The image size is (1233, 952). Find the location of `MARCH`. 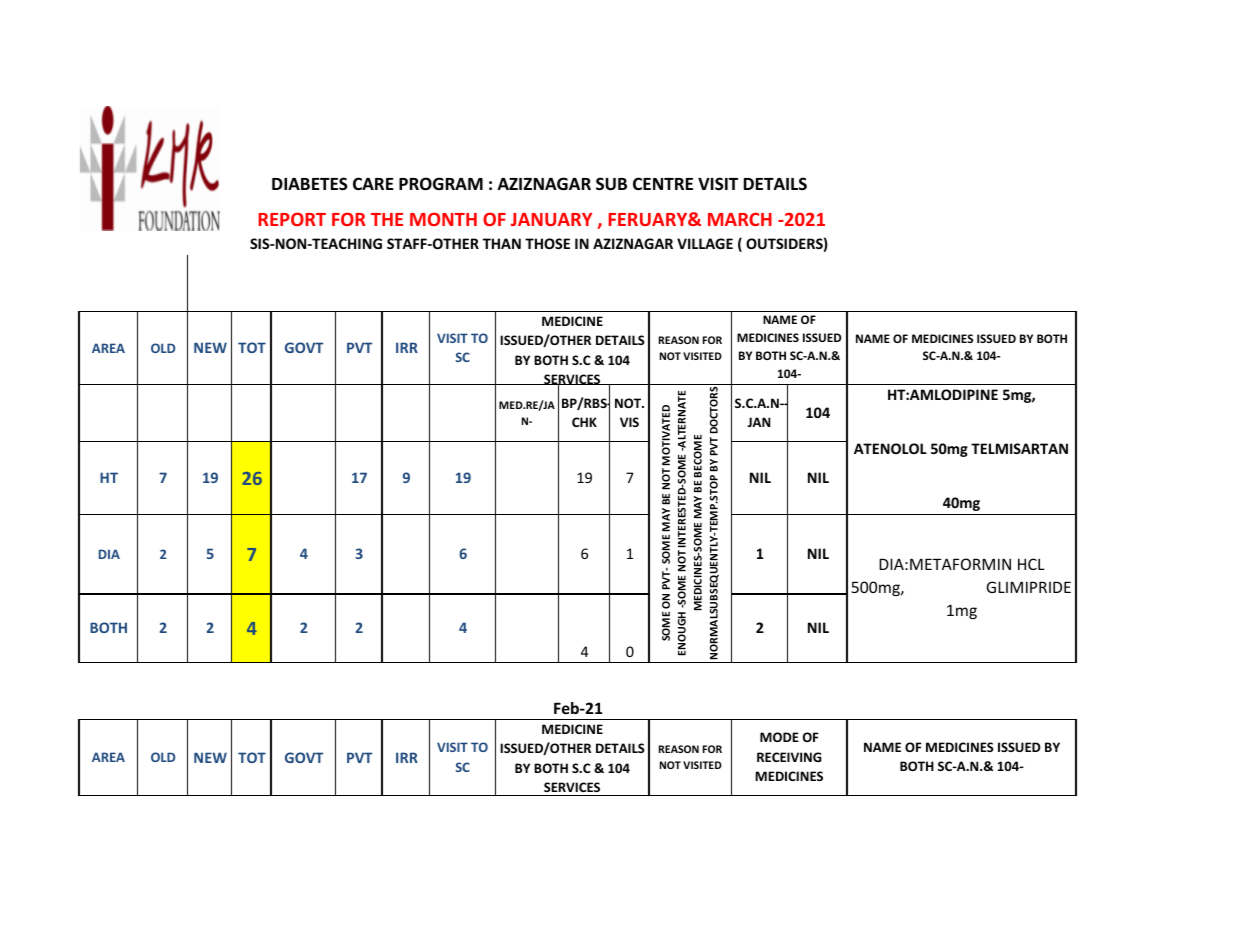

MARCH is located at coordinates (740, 219).
